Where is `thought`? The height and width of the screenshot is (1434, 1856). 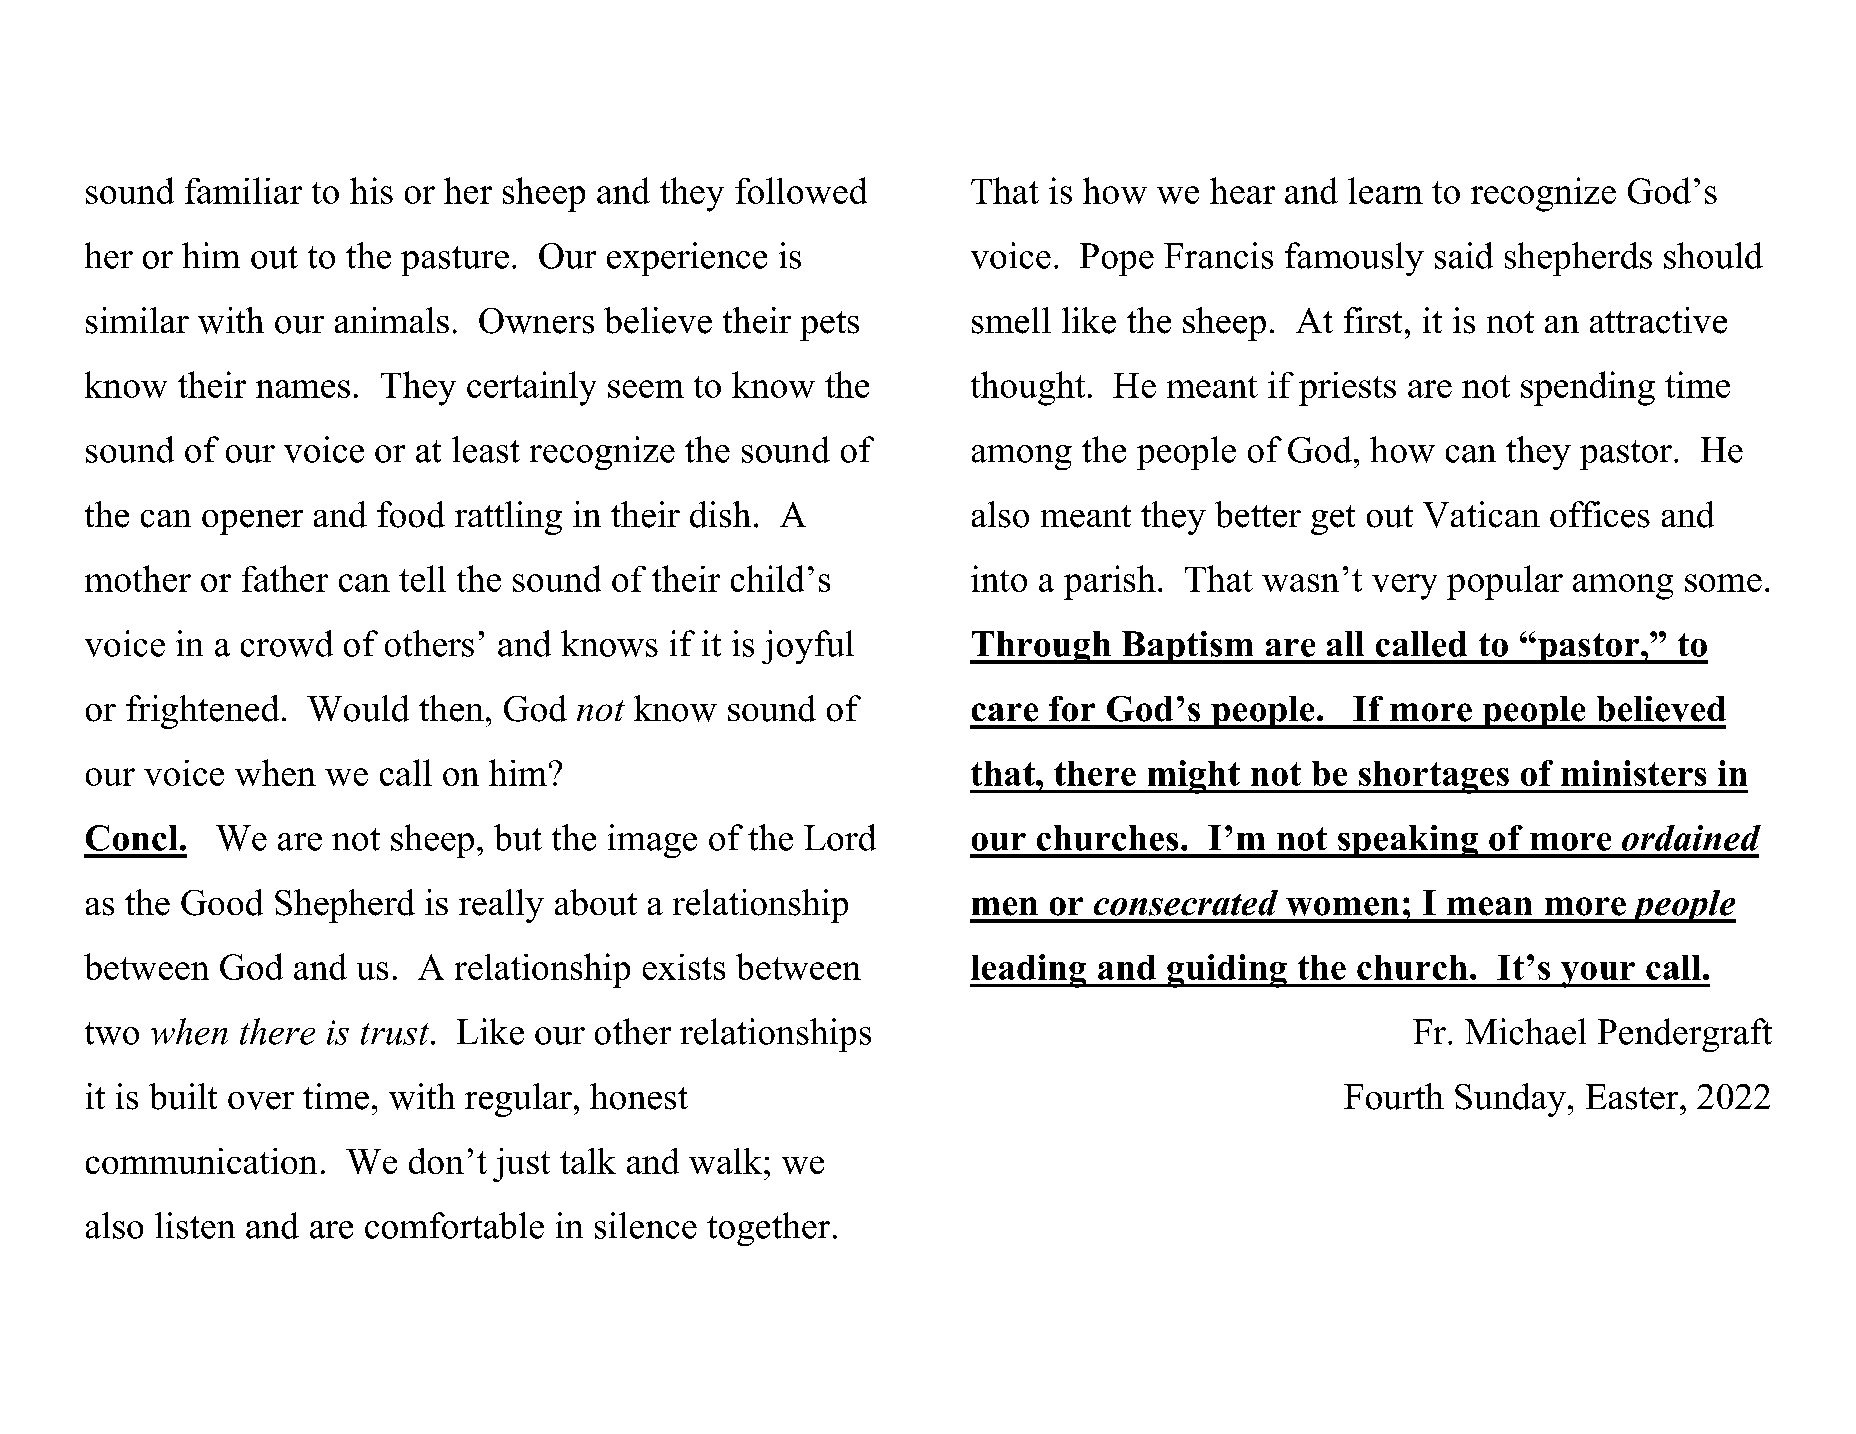 thought is located at coordinates (1028, 388).
